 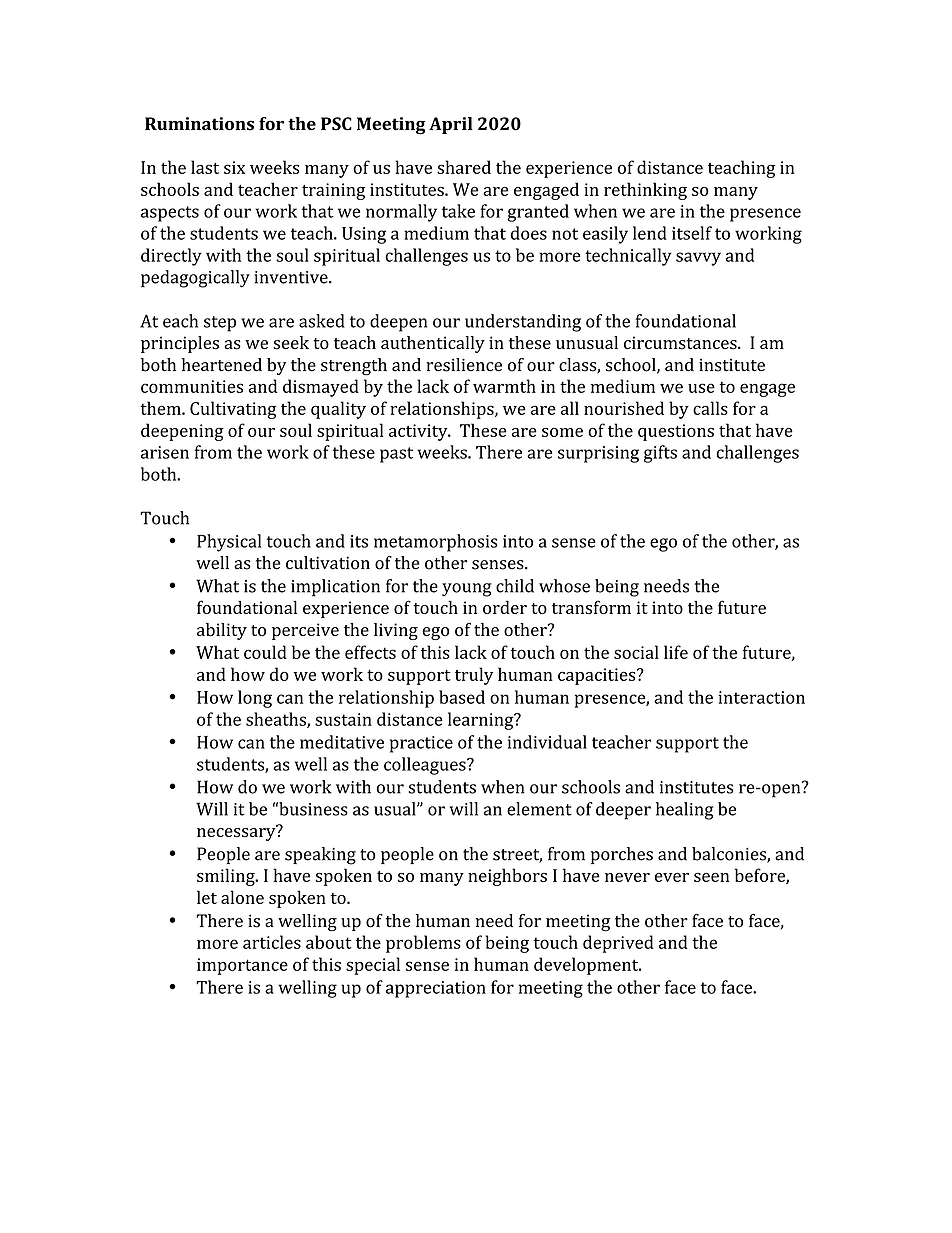 What do you see at coordinates (242, 966) in the screenshot?
I see `importance` at bounding box center [242, 966].
